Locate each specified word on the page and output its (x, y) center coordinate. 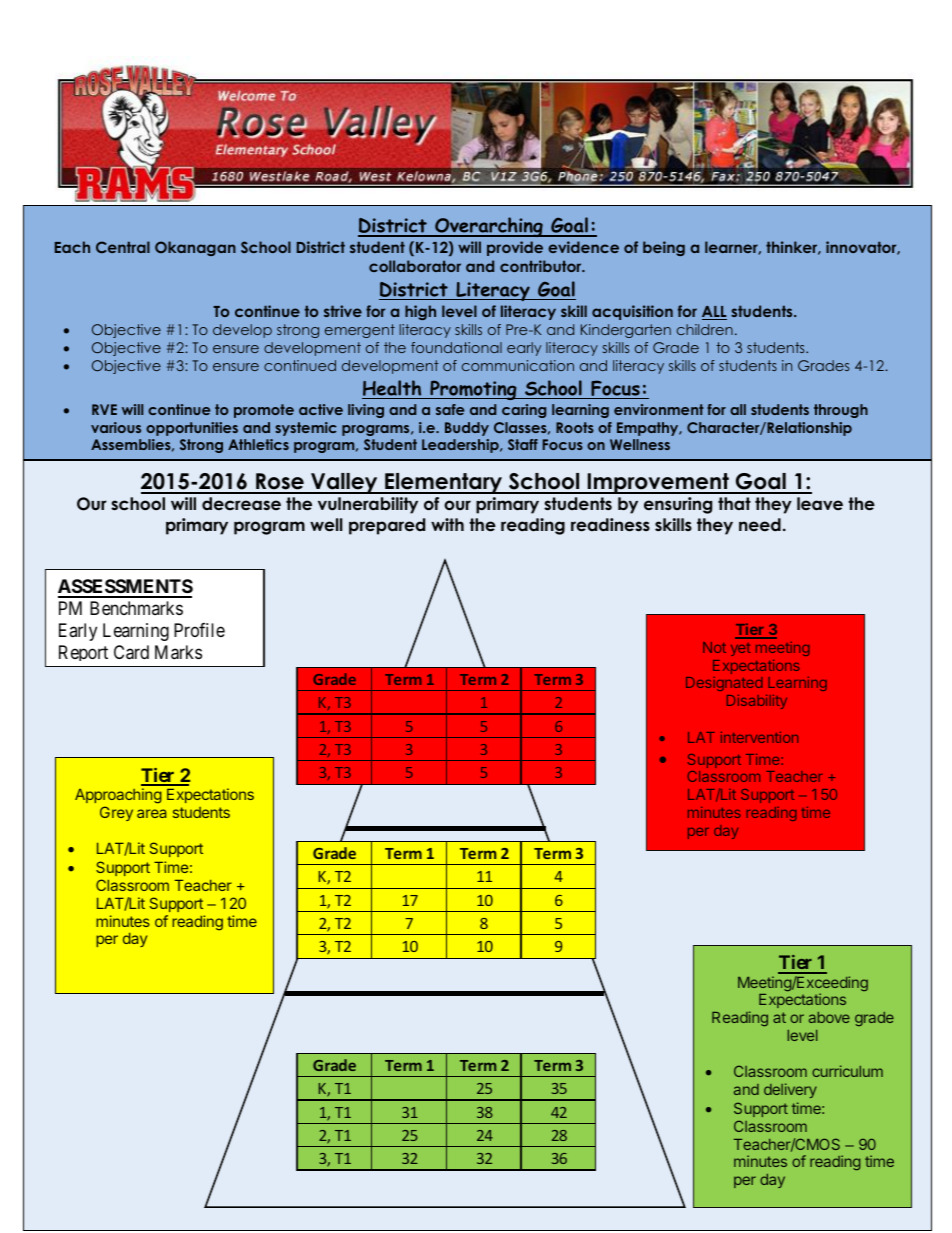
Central (123, 247)
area (151, 813)
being (664, 248)
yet (741, 649)
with (447, 524)
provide (515, 248)
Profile (199, 630)
